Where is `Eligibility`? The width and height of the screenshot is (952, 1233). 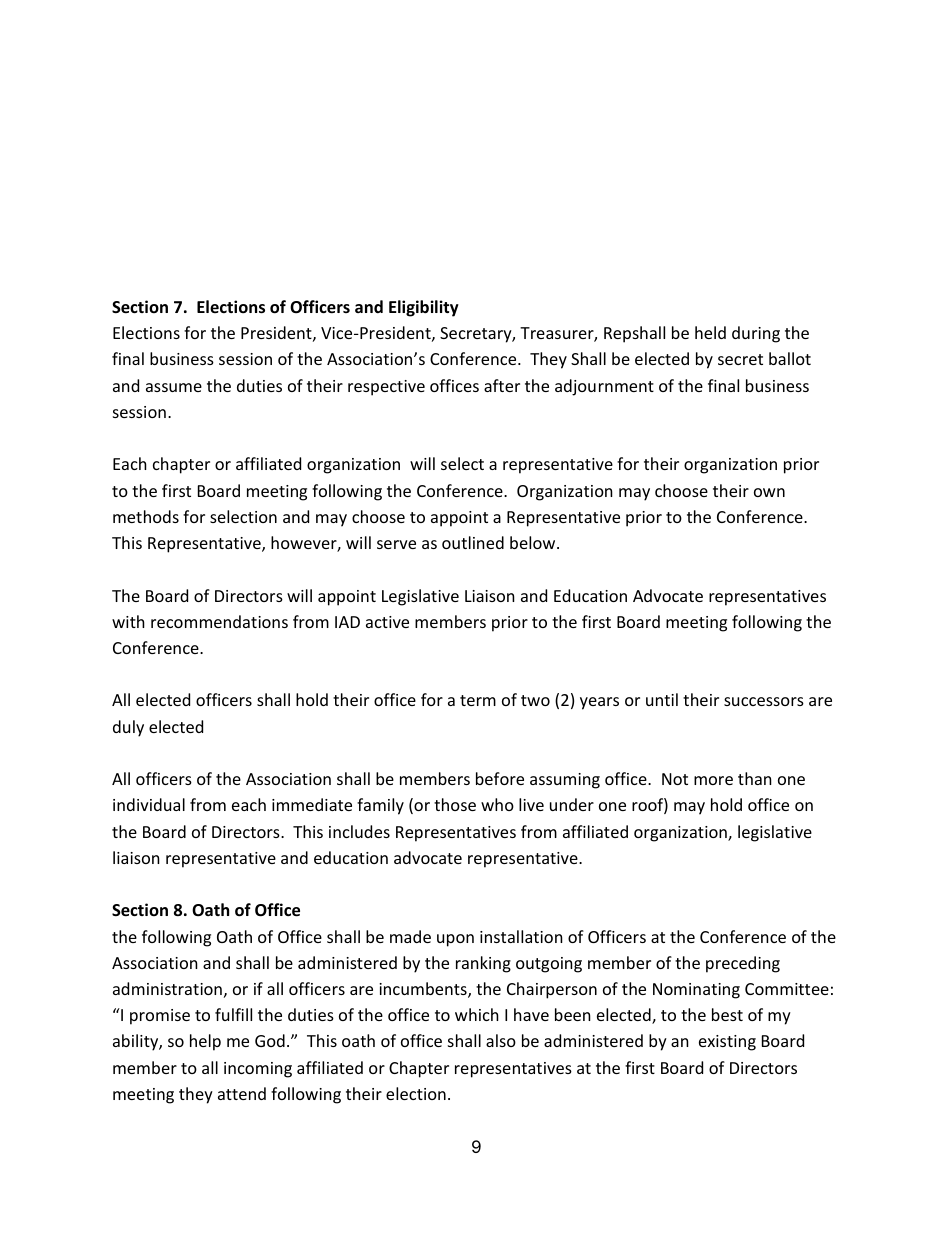
Eligibility is located at coordinates (424, 308).
